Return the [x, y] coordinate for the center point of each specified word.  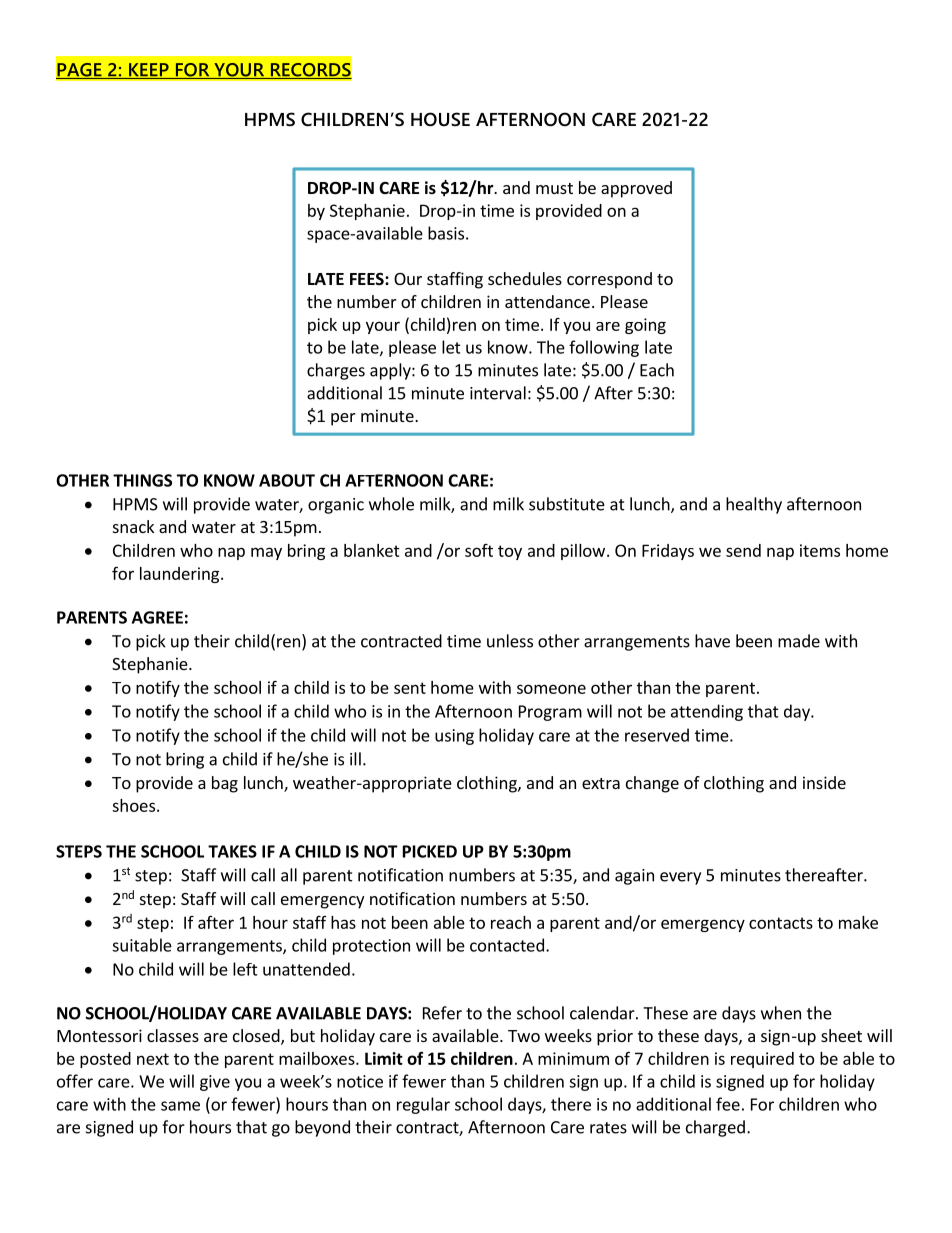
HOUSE [440, 119]
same [180, 1106]
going [645, 326]
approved [636, 189]
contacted [507, 945]
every [680, 878]
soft [479, 550]
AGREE [157, 617]
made [799, 641]
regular [423, 1105]
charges [336, 371]
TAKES [232, 851]
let [451, 347]
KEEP [149, 71]
